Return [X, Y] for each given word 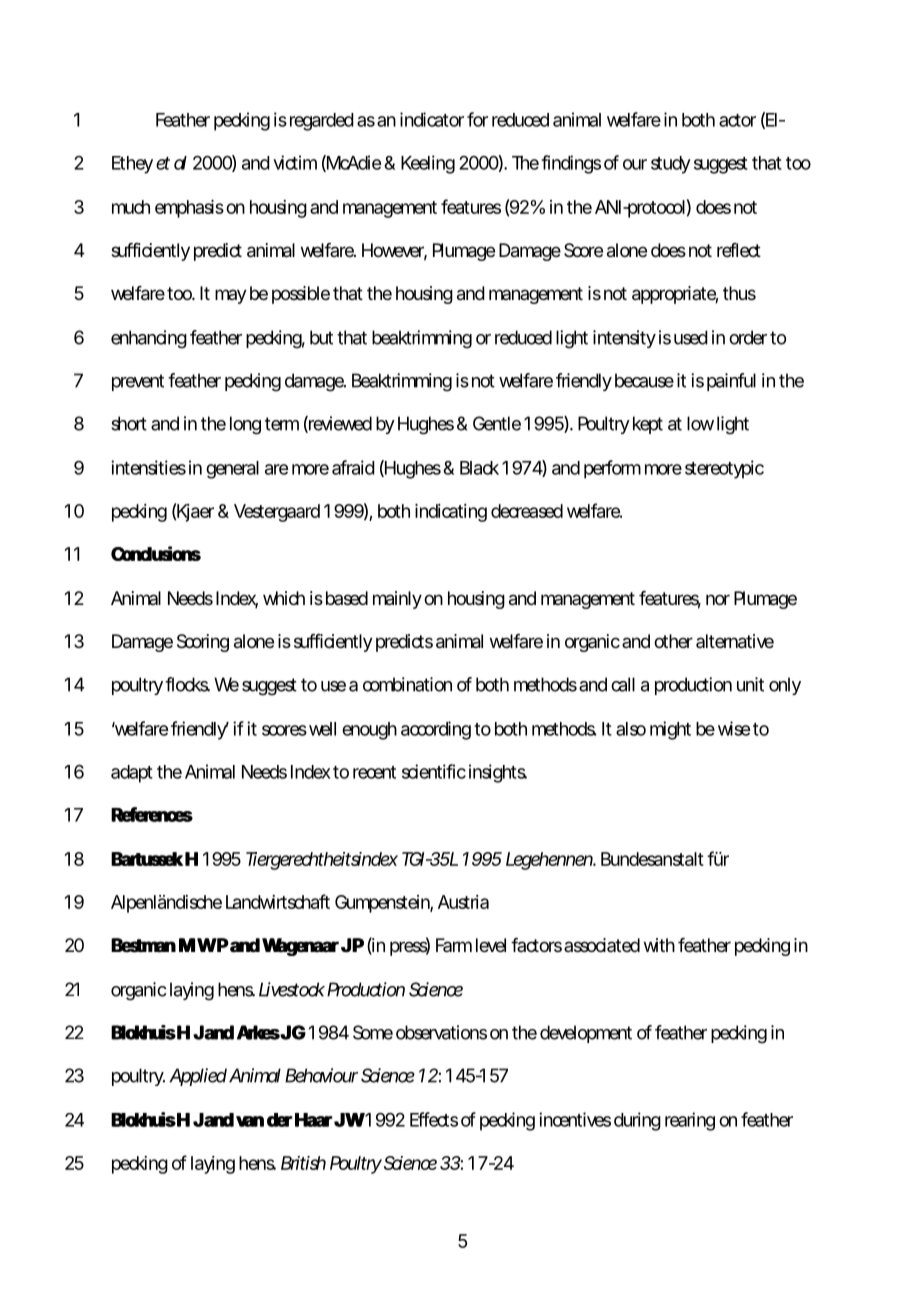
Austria [463, 902]
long [245, 425]
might [670, 730]
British [303, 1163]
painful [731, 382]
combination [407, 684]
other [673, 641]
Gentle [497, 423]
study [671, 165]
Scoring [203, 643]
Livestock [292, 989]
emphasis [189, 209]
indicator [432, 119]
